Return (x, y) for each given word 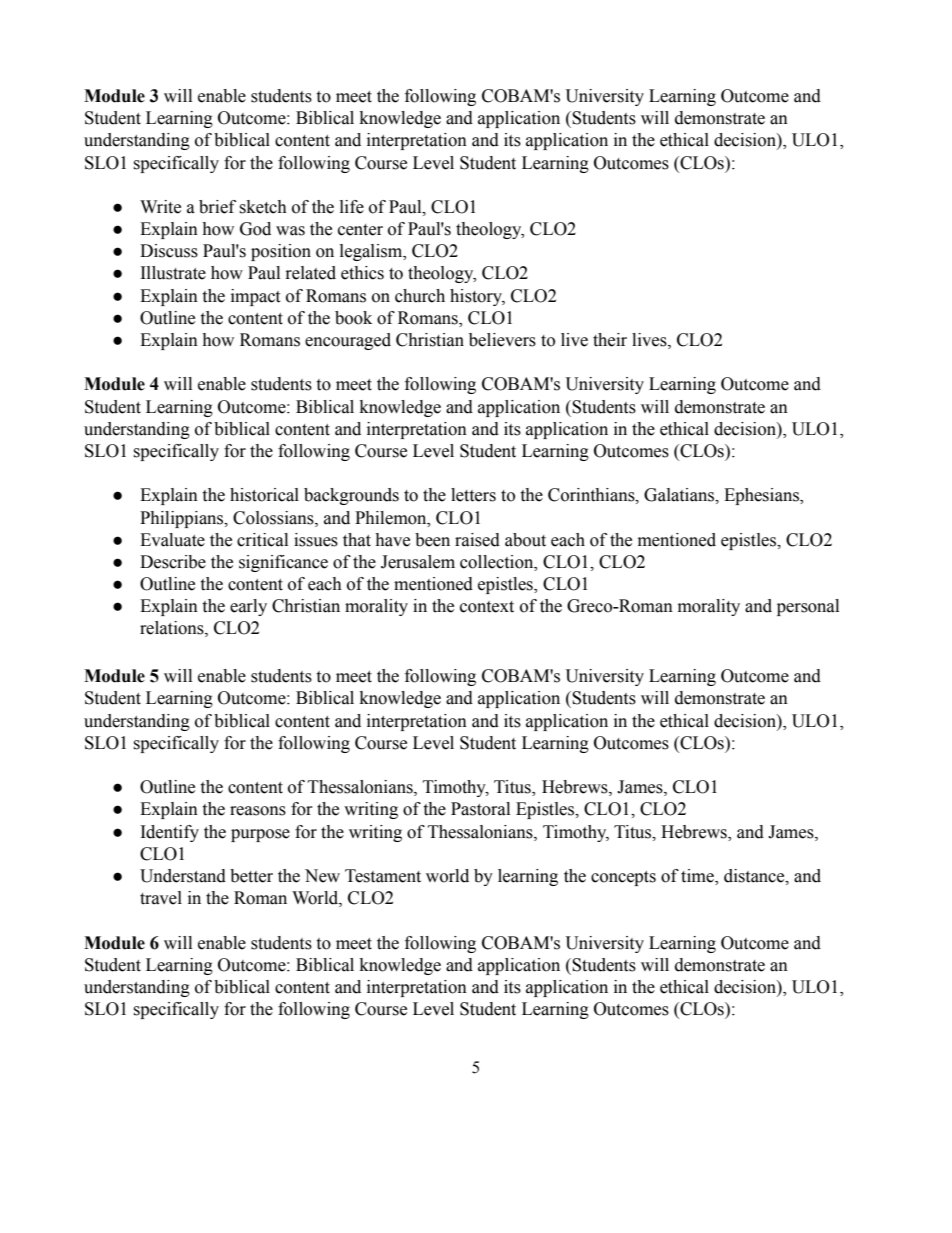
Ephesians (762, 496)
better (251, 876)
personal (808, 607)
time (698, 877)
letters (473, 495)
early (248, 607)
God (255, 229)
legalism (372, 252)
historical (264, 495)
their (610, 340)
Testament (383, 876)
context (487, 607)
